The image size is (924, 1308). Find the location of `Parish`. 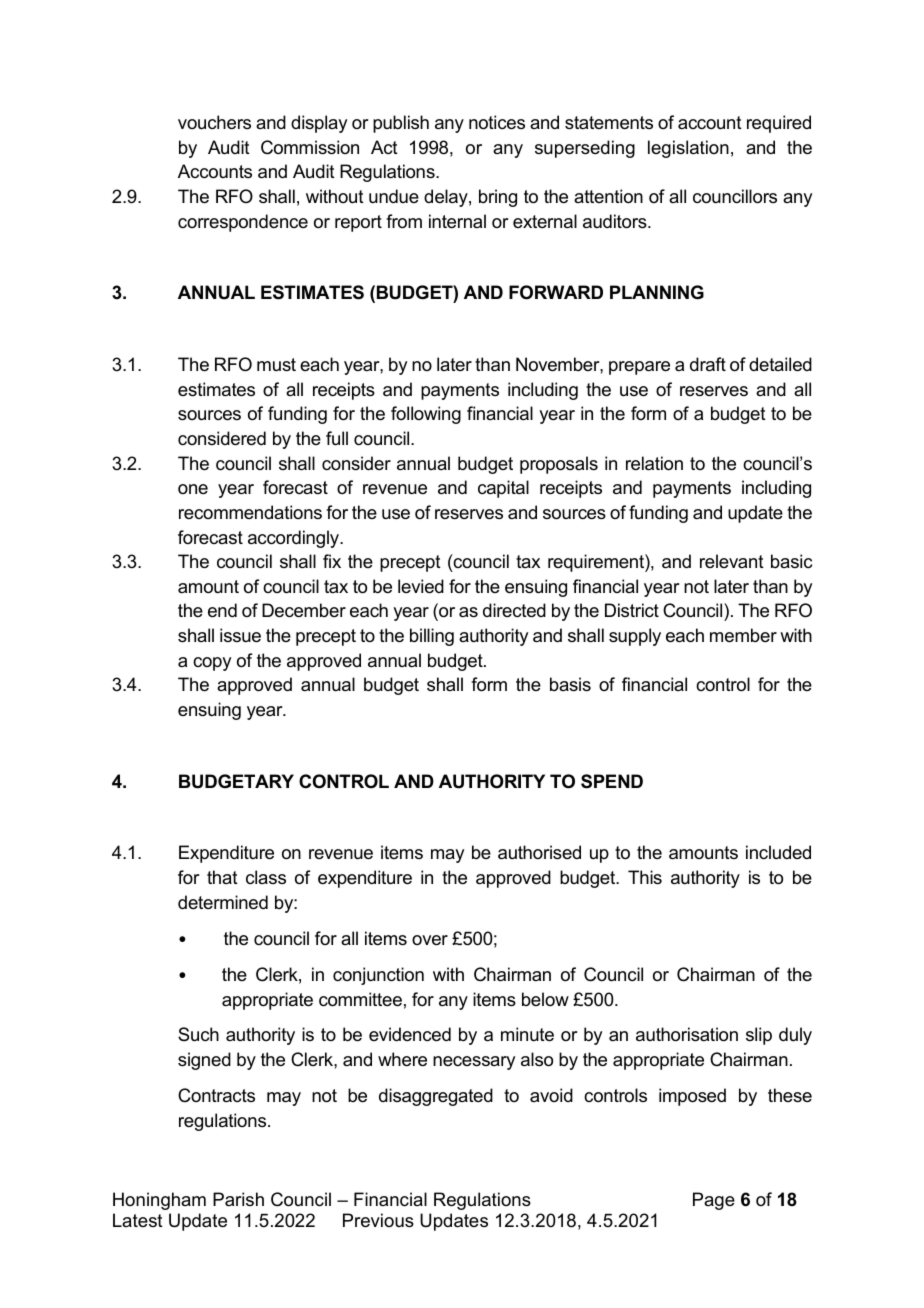

Parish is located at coordinates (238, 1199).
